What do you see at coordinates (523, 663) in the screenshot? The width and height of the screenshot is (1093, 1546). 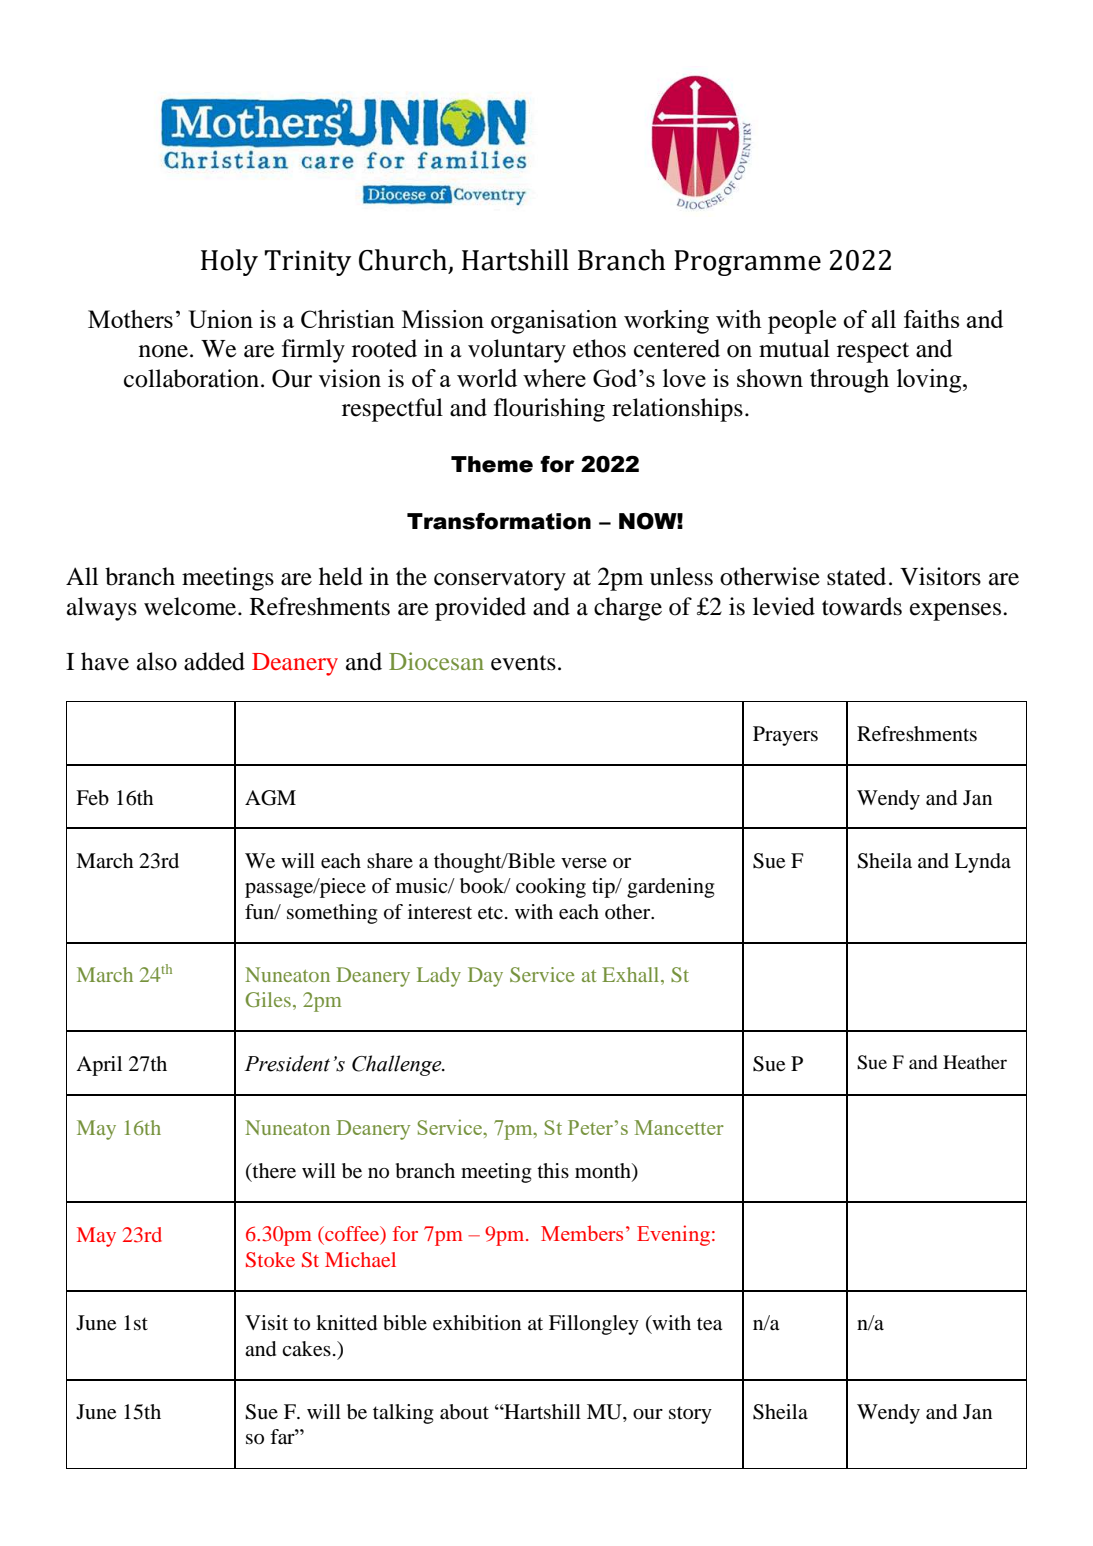 I see `events` at bounding box center [523, 663].
